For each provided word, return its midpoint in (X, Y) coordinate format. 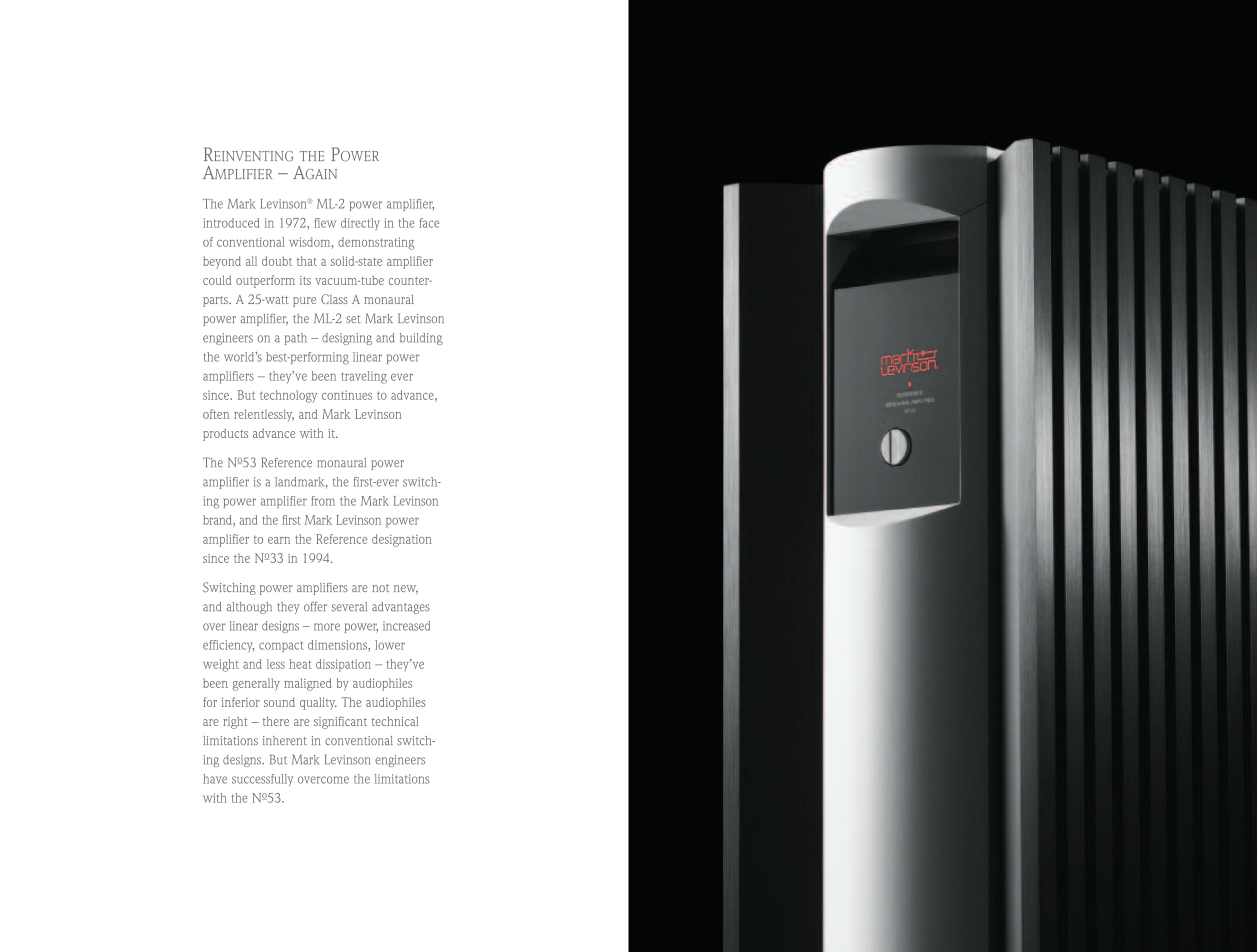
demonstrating (376, 243)
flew (325, 223)
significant (340, 722)
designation (402, 540)
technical (395, 721)
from (323, 501)
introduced (231, 223)
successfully (262, 780)
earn (279, 540)
